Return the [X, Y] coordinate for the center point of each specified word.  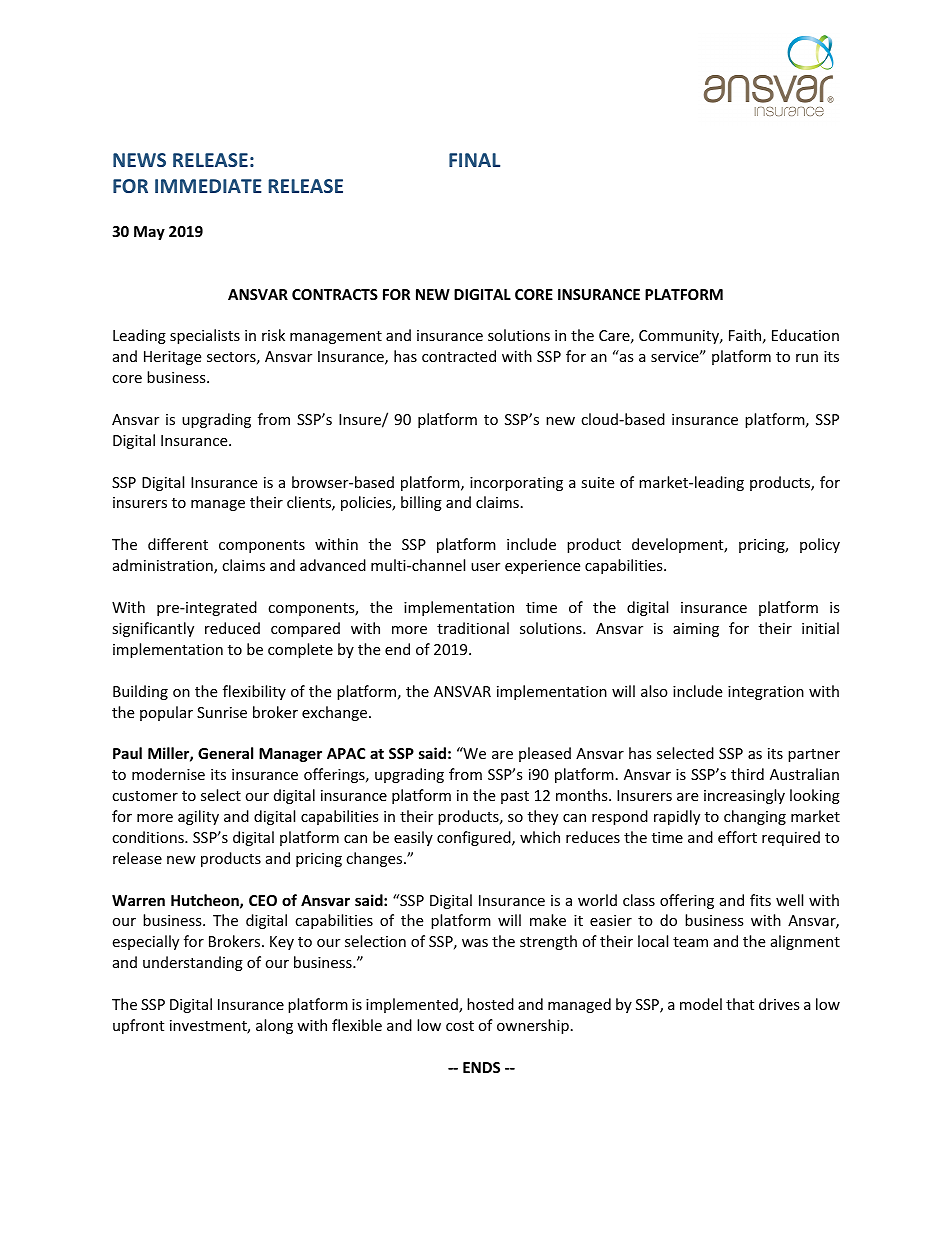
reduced [232, 628]
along [274, 1026]
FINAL [474, 160]
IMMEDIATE [208, 186]
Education [805, 335]
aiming [696, 630]
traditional [473, 628]
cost [460, 1026]
